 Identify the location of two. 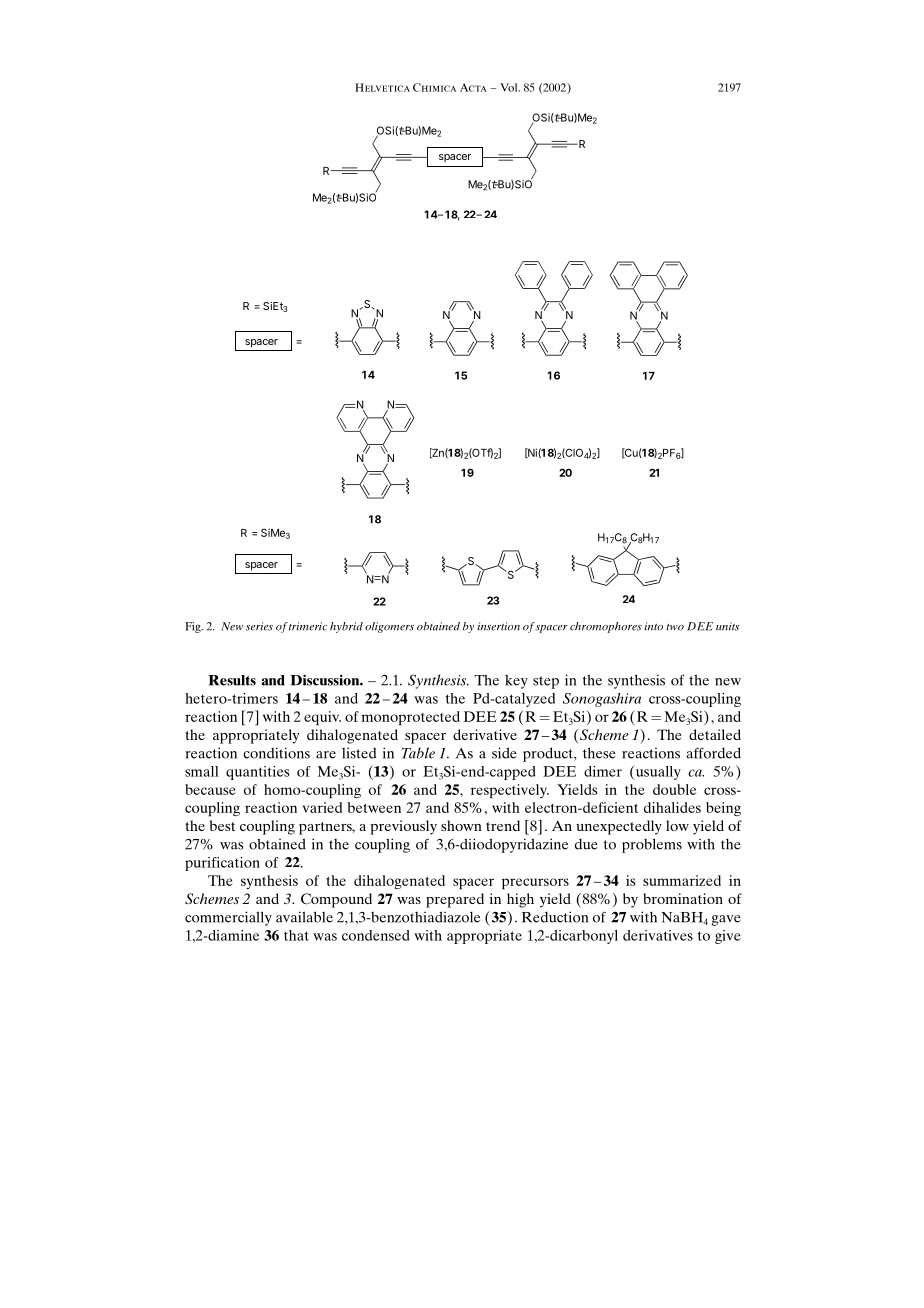
(675, 627).
